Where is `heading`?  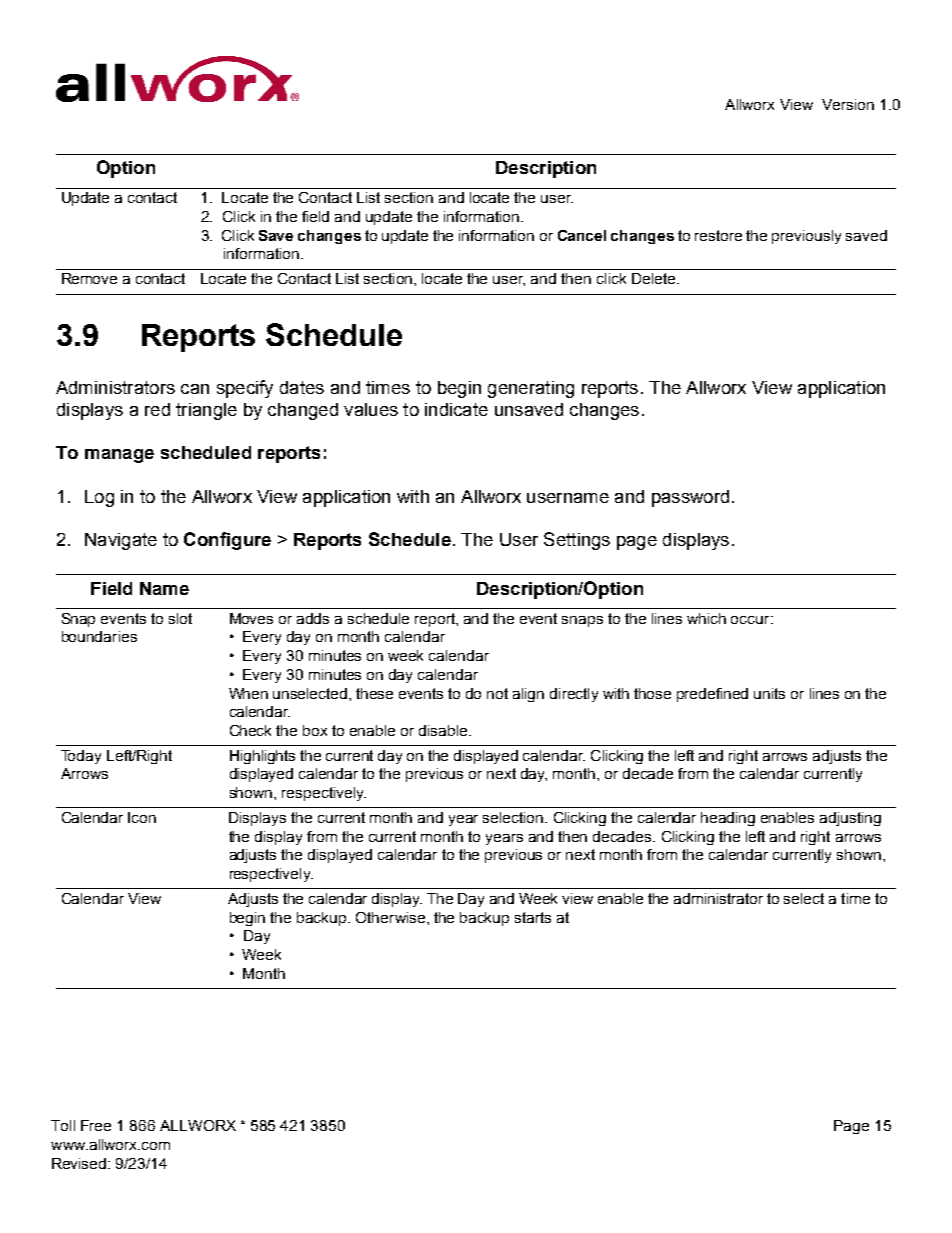
heading is located at coordinates (728, 819).
